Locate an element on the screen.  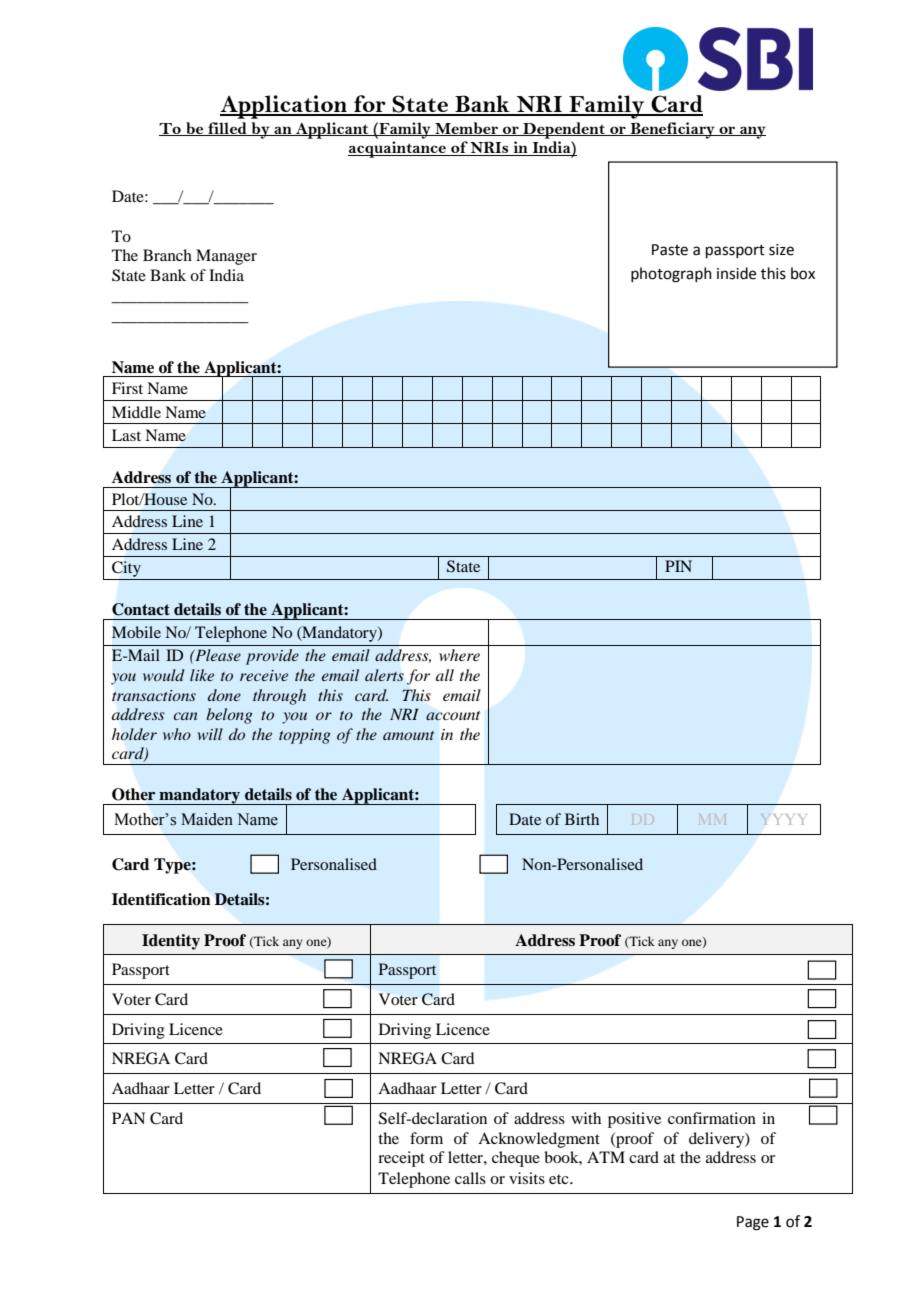
YYYY is located at coordinates (784, 819).
